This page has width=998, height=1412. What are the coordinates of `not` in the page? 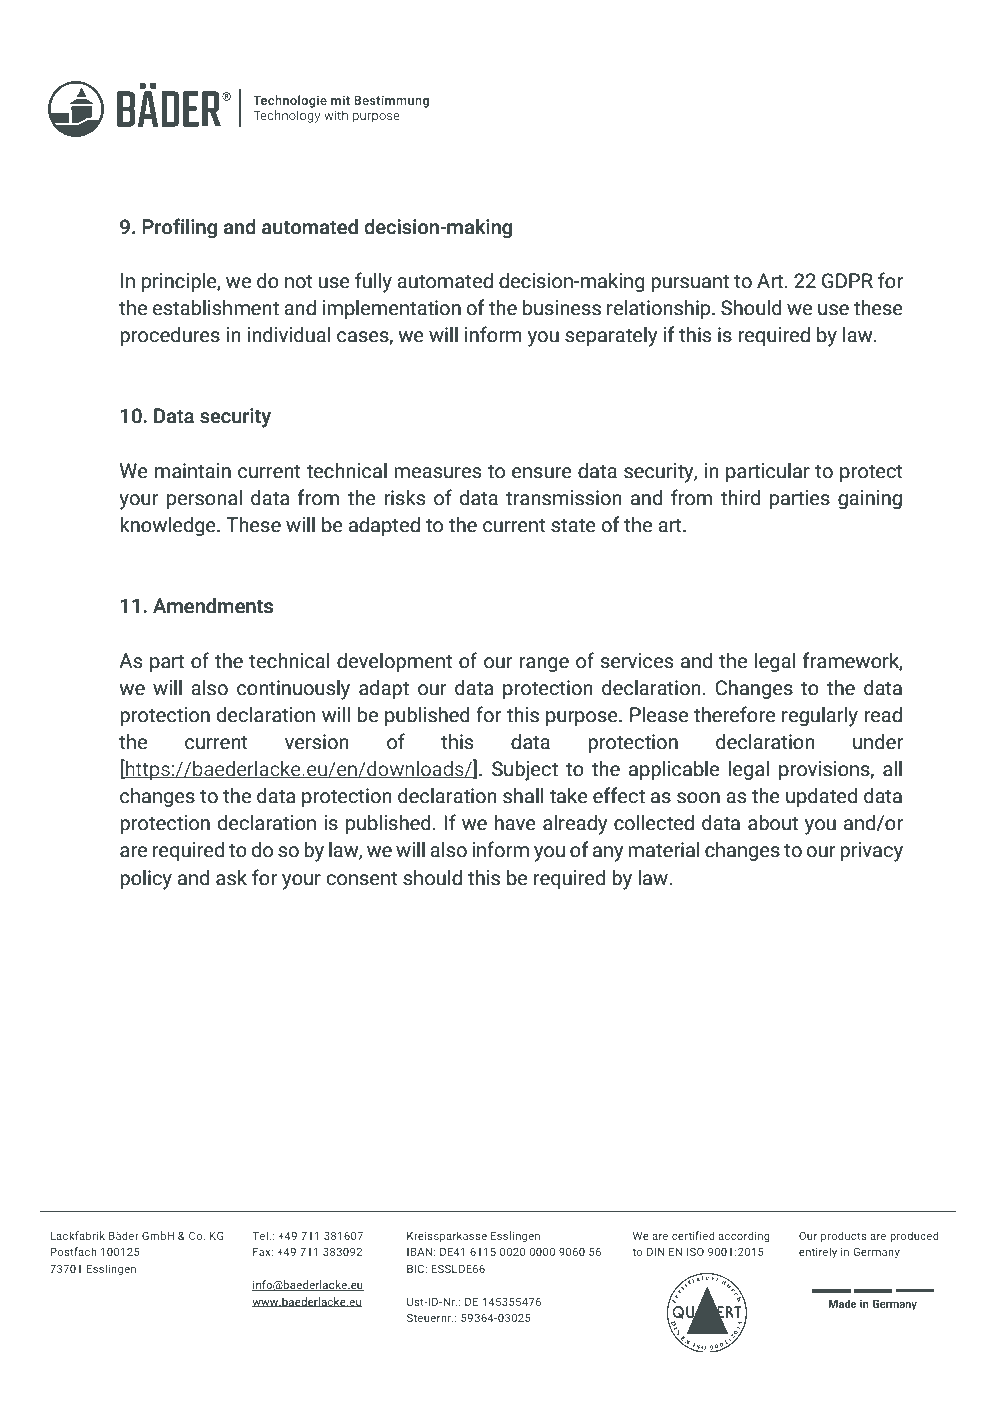 It's located at (299, 281).
